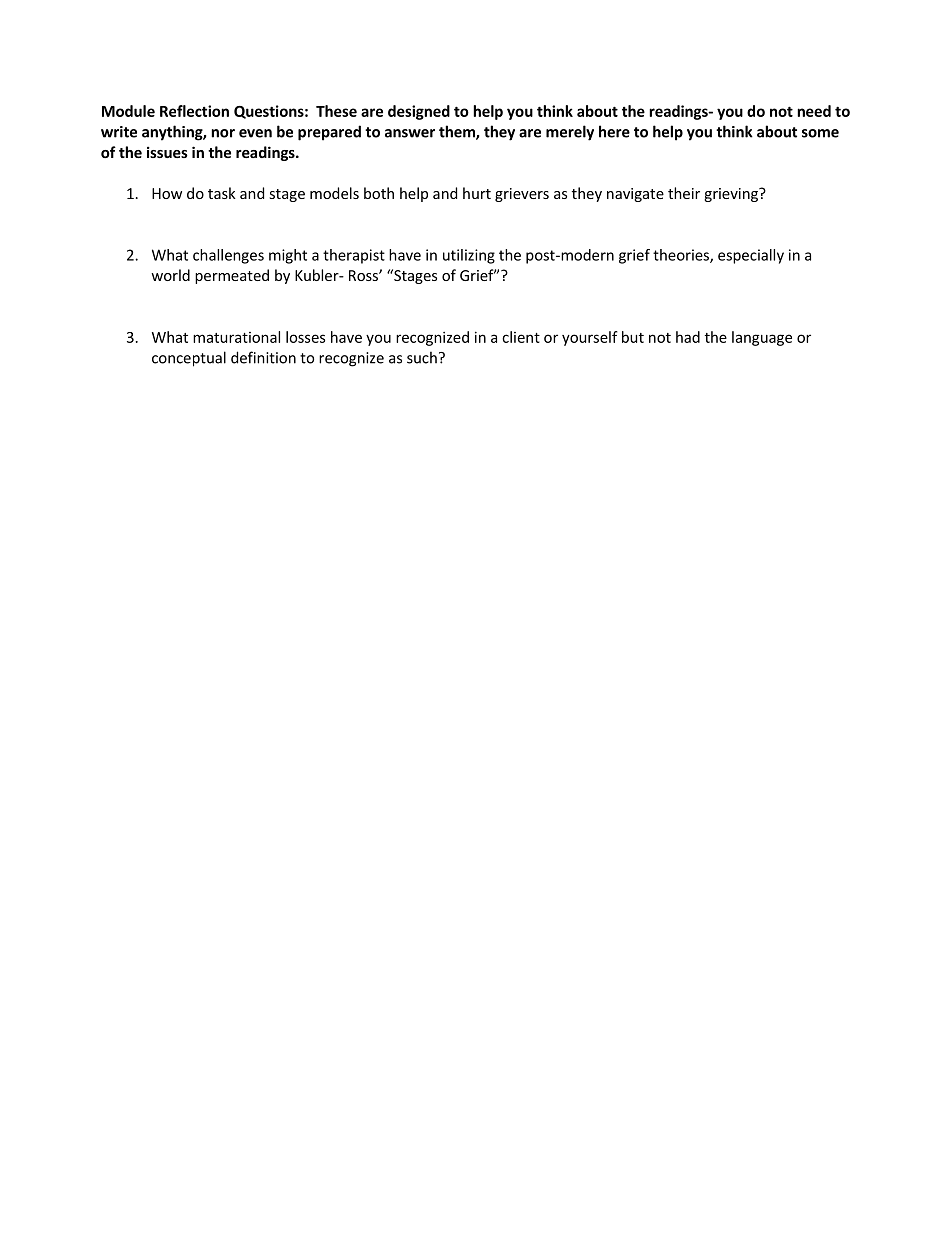 The height and width of the page is (1233, 952). Describe the element at coordinates (232, 276) in the page. I see `permeated` at that location.
